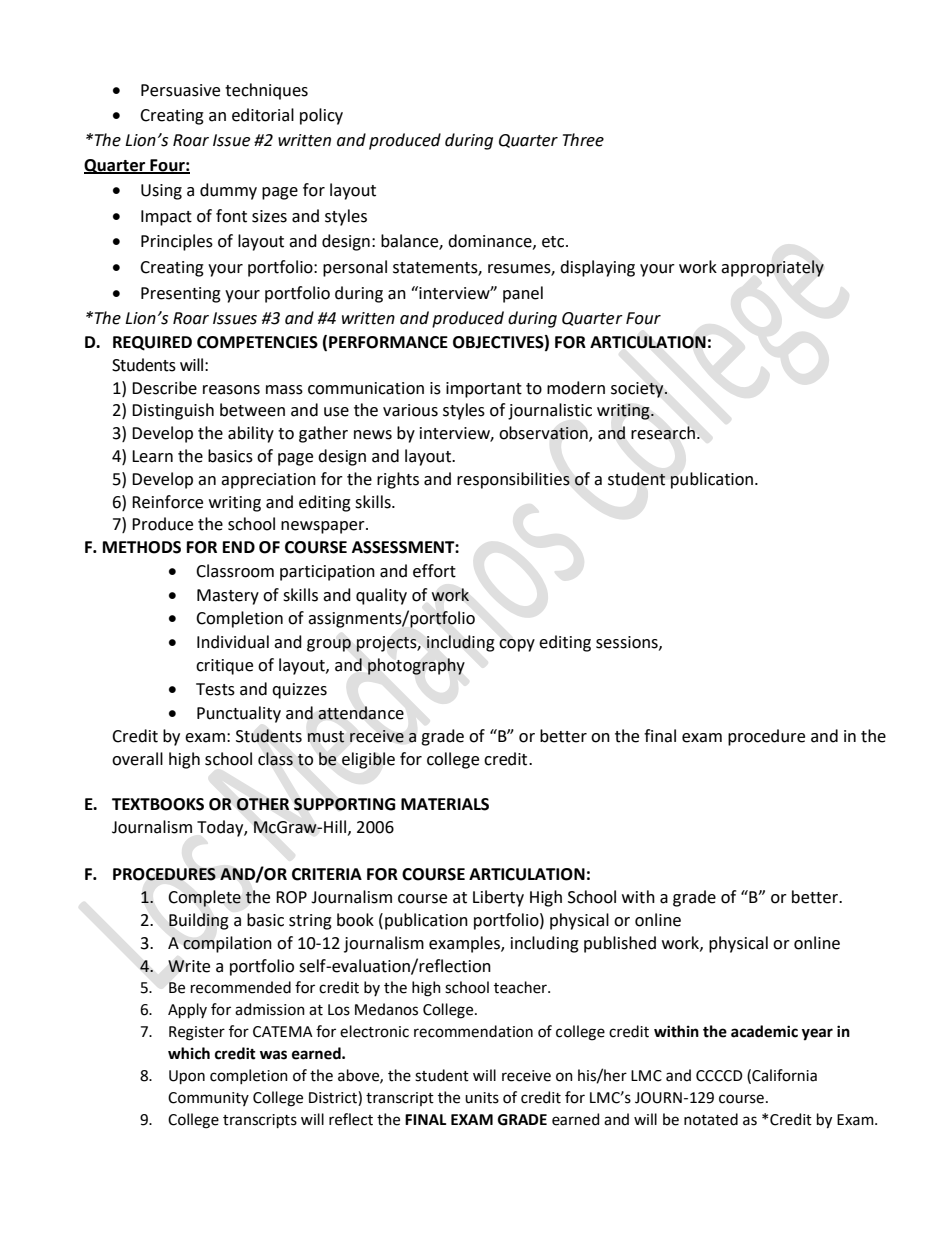 The width and height of the page is (952, 1233). I want to click on editorial, so click(263, 115).
